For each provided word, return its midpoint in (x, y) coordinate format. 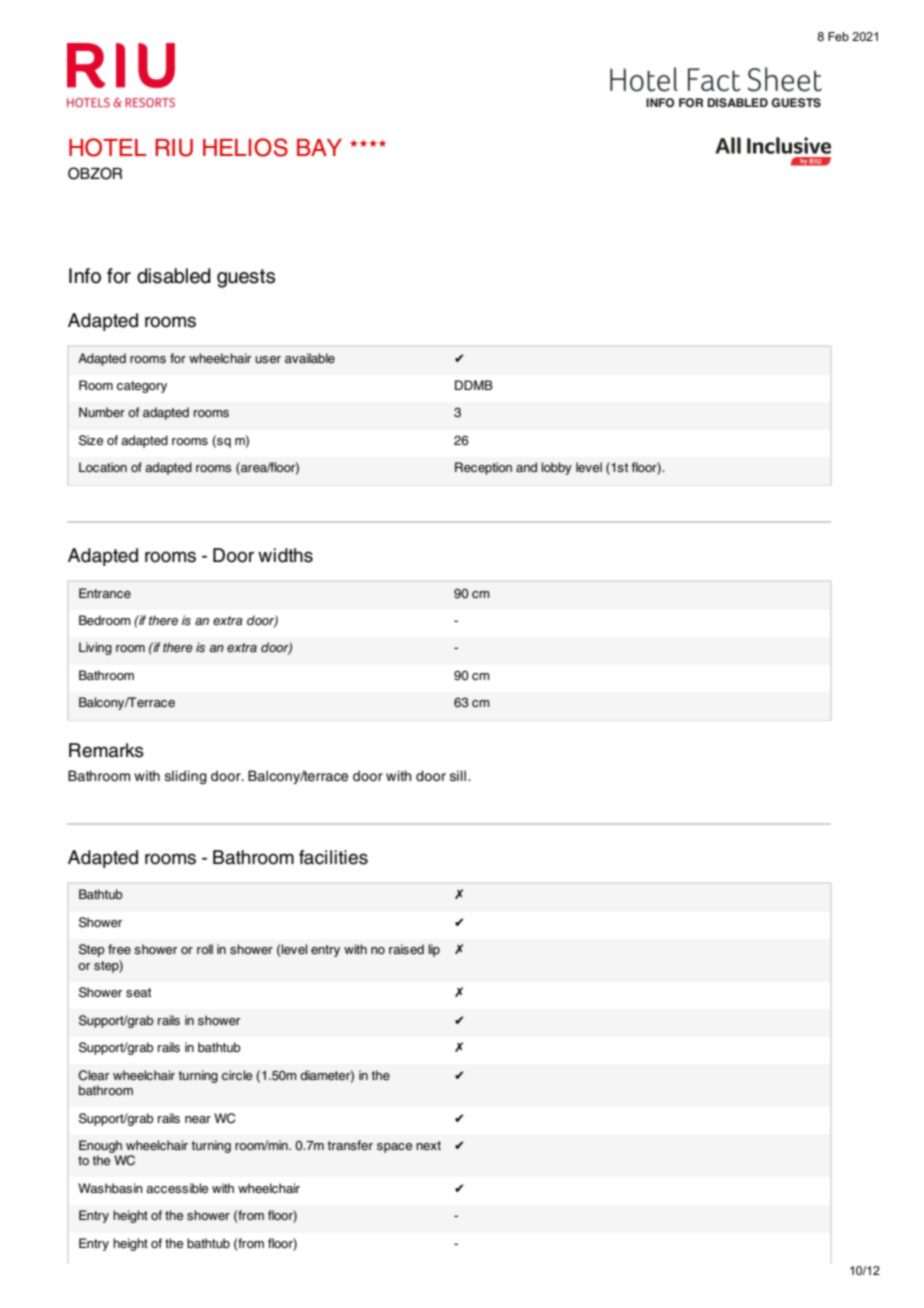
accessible (177, 1188)
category (142, 387)
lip (434, 950)
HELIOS (245, 147)
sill (458, 776)
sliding (186, 777)
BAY (319, 147)
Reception (483, 468)
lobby (556, 468)
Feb (838, 36)
